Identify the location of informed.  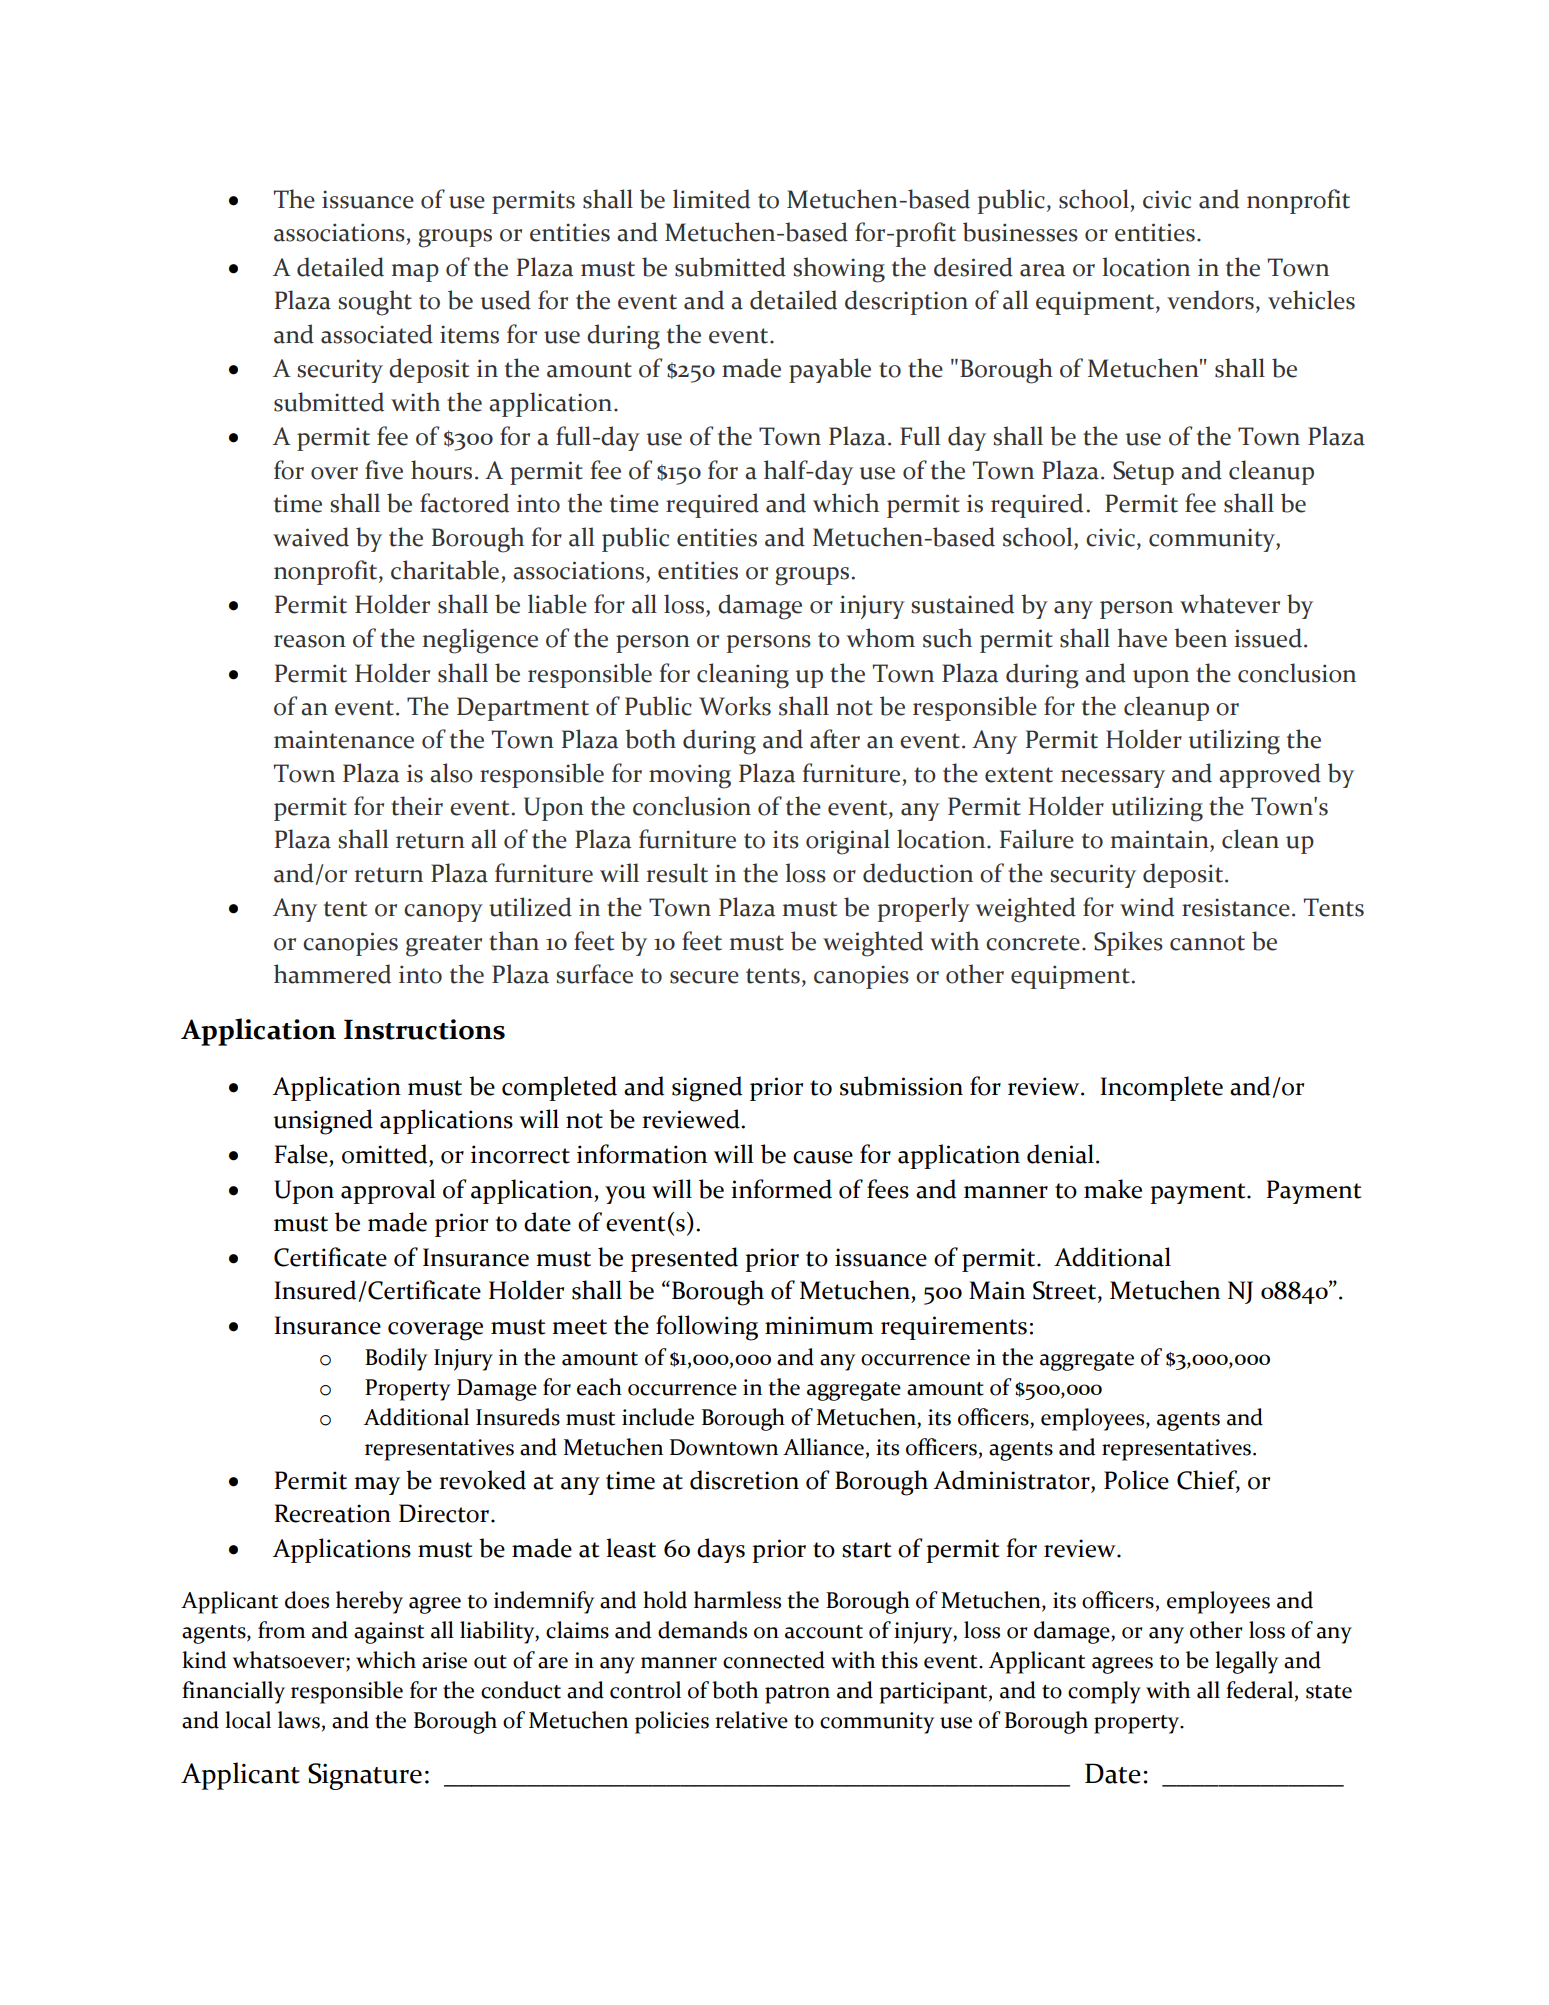
(781, 1189).
